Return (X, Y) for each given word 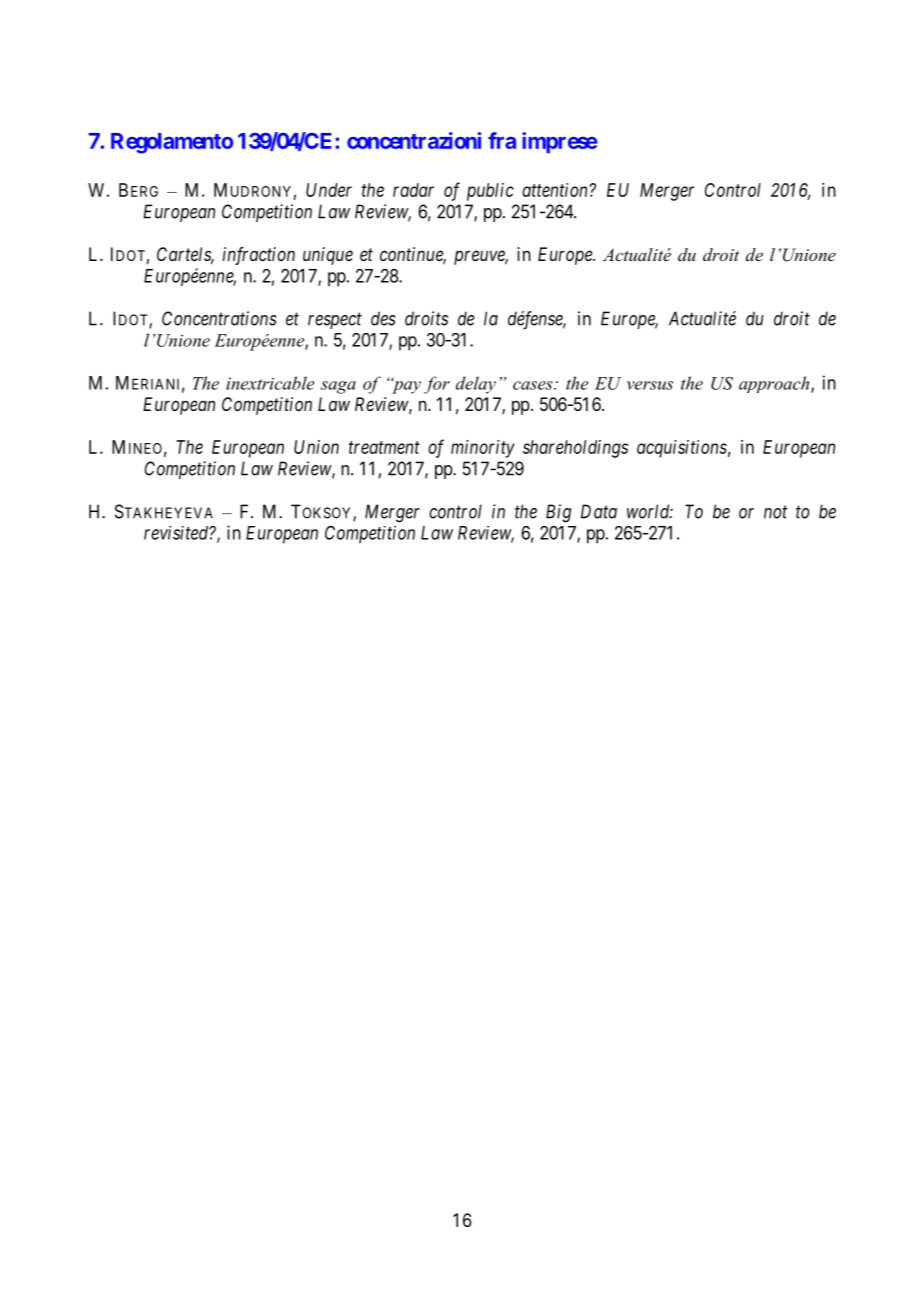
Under (329, 190)
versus (650, 385)
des (383, 318)
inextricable (270, 383)
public (490, 192)
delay (476, 385)
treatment (384, 447)
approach (775, 384)
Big (558, 513)
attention (556, 190)
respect (335, 321)
